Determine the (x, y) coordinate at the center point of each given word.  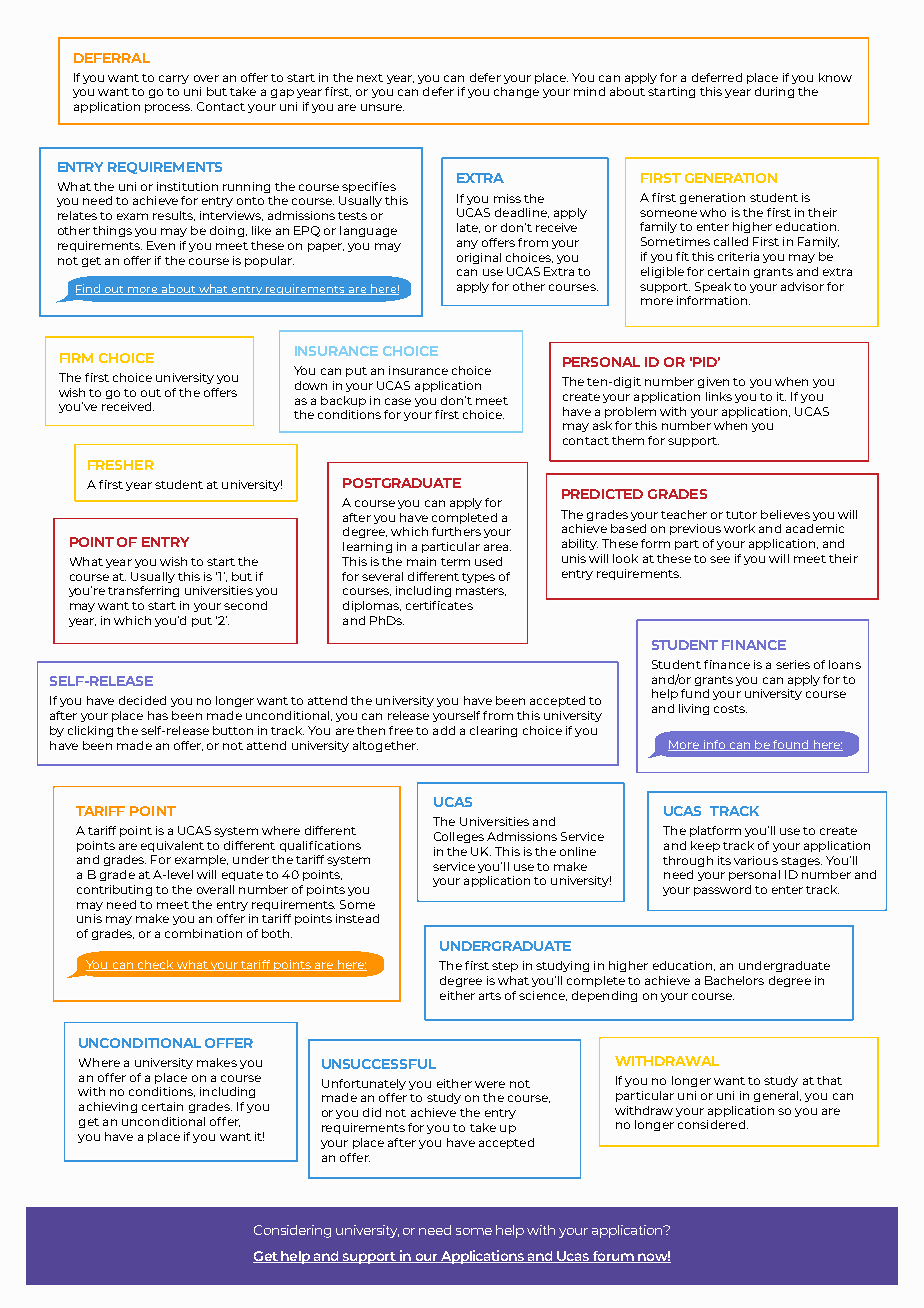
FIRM (76, 358)
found (791, 745)
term (455, 562)
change (516, 92)
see (720, 559)
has (158, 715)
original (479, 258)
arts (490, 996)
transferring (143, 591)
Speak (713, 287)
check (155, 965)
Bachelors (734, 980)
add (444, 730)
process (168, 108)
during (774, 92)
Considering (292, 1231)
